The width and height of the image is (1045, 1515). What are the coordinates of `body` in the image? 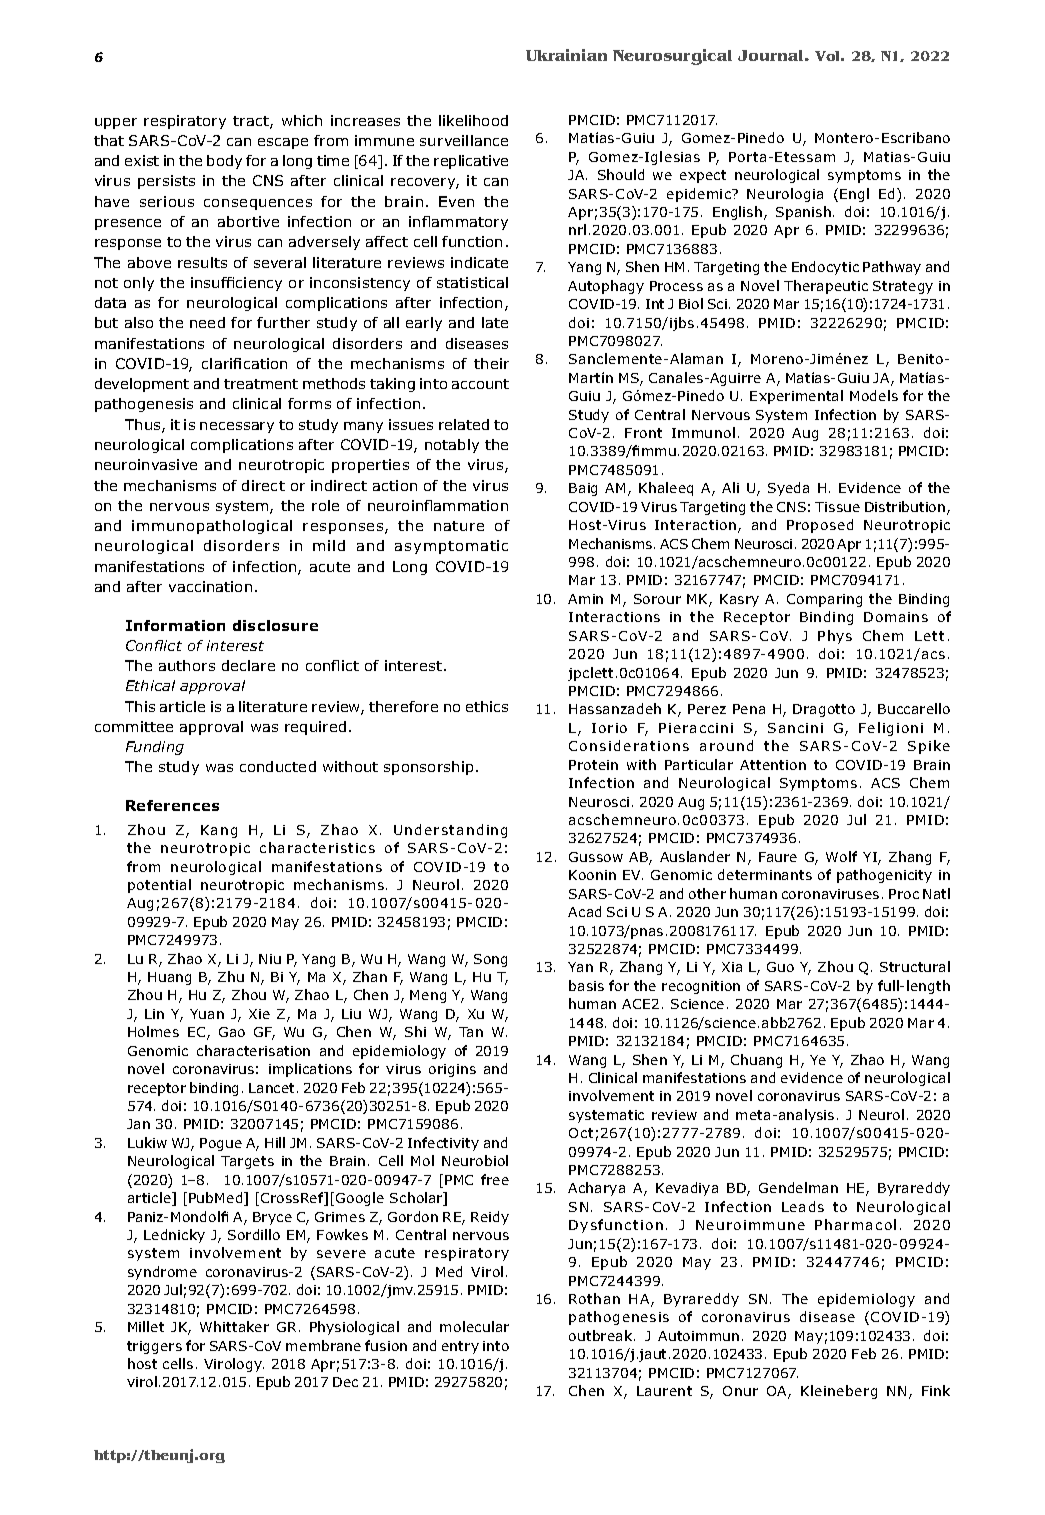 It's located at (224, 162).
